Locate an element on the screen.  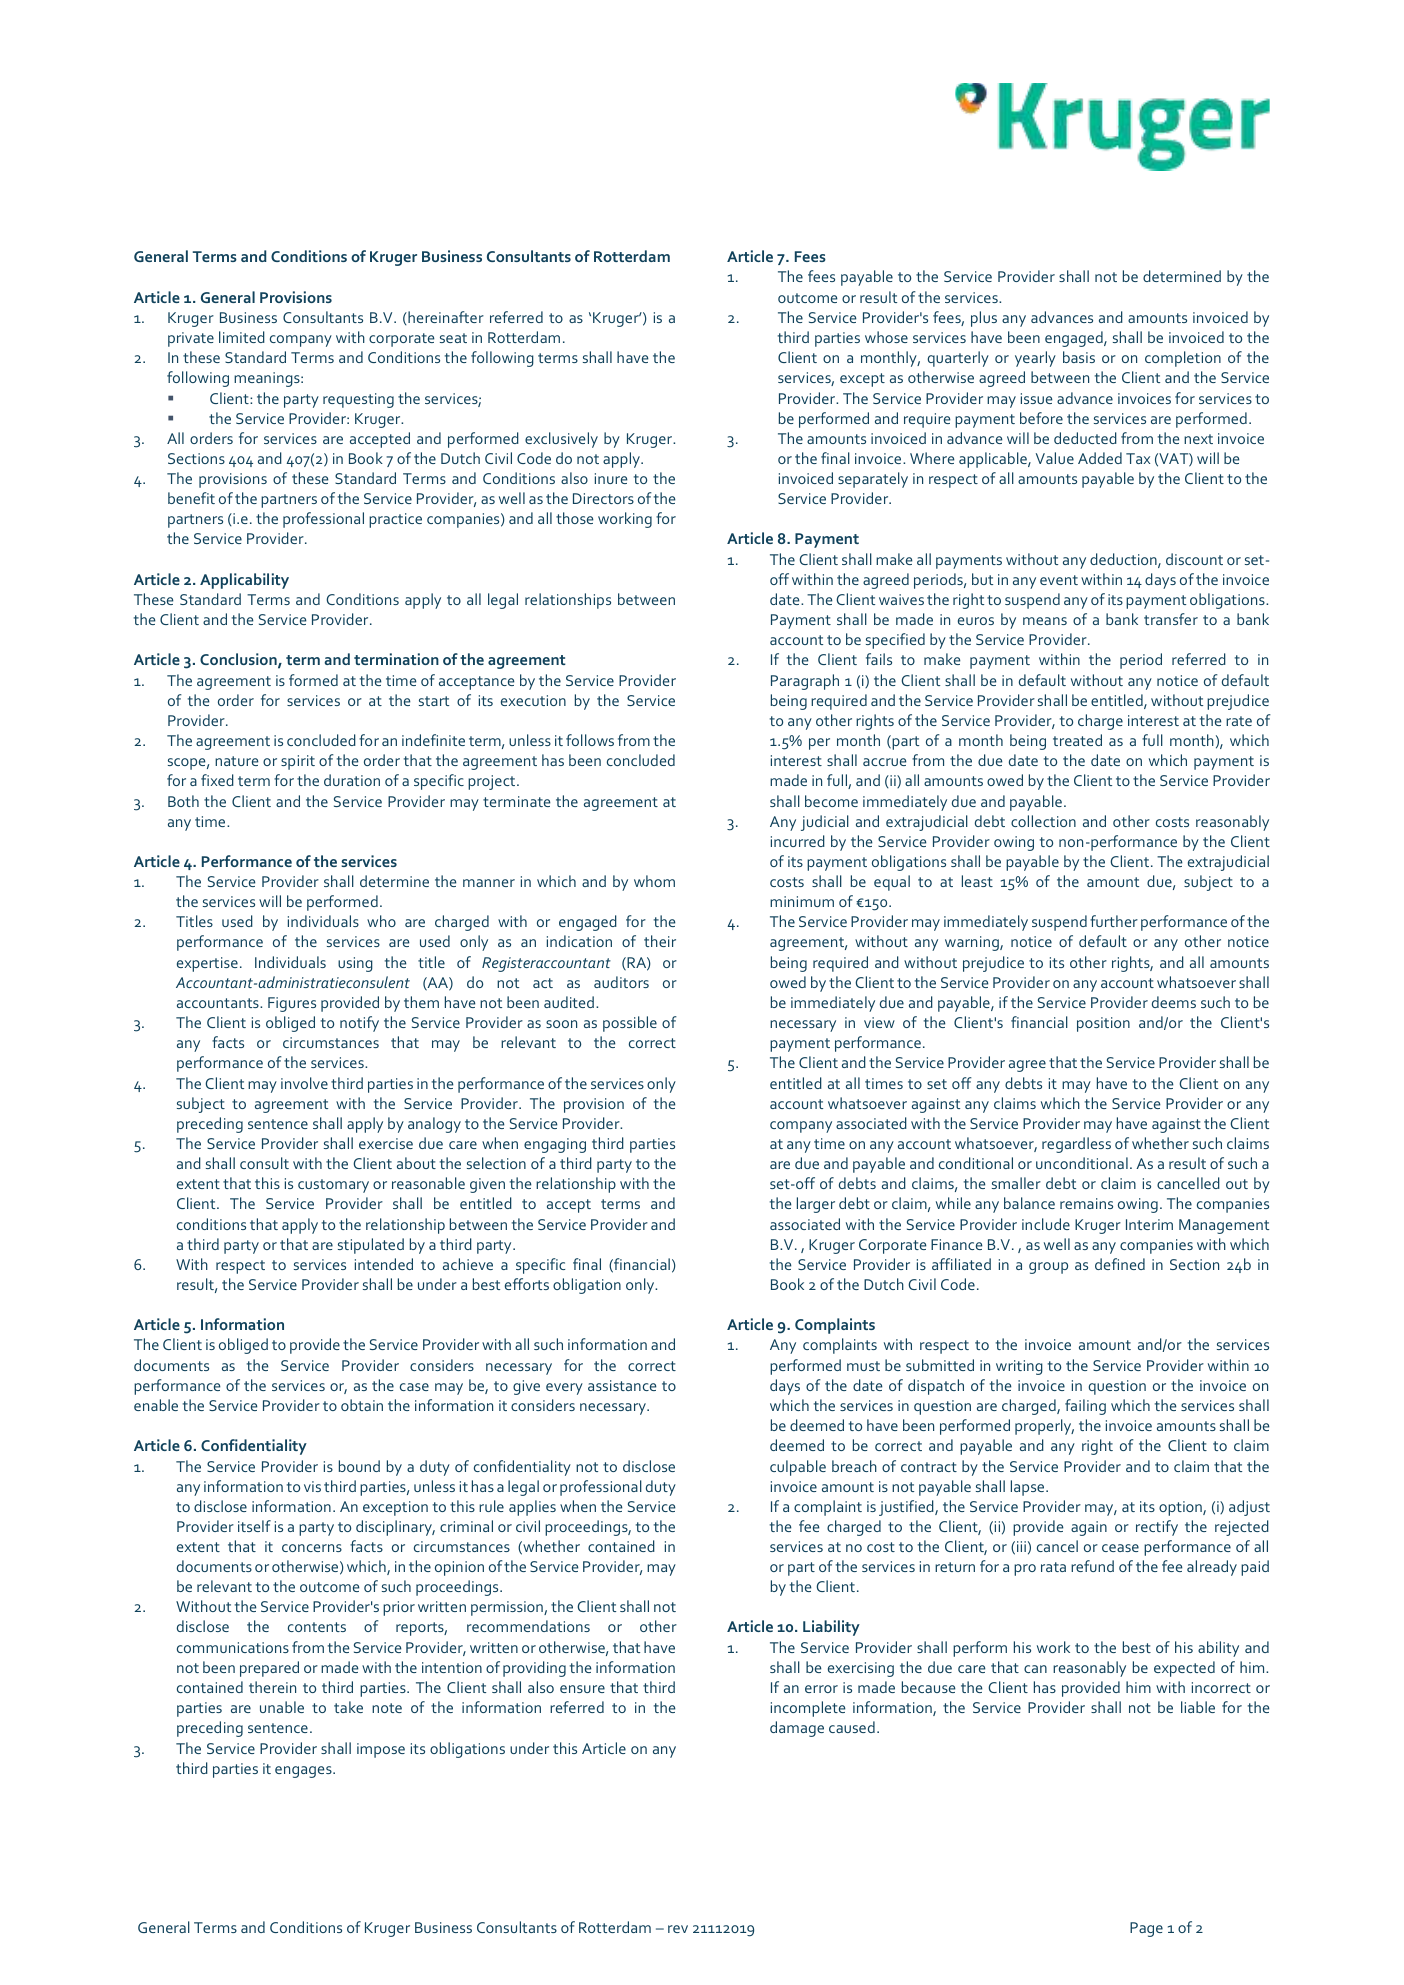
engaging is located at coordinates (555, 1145).
